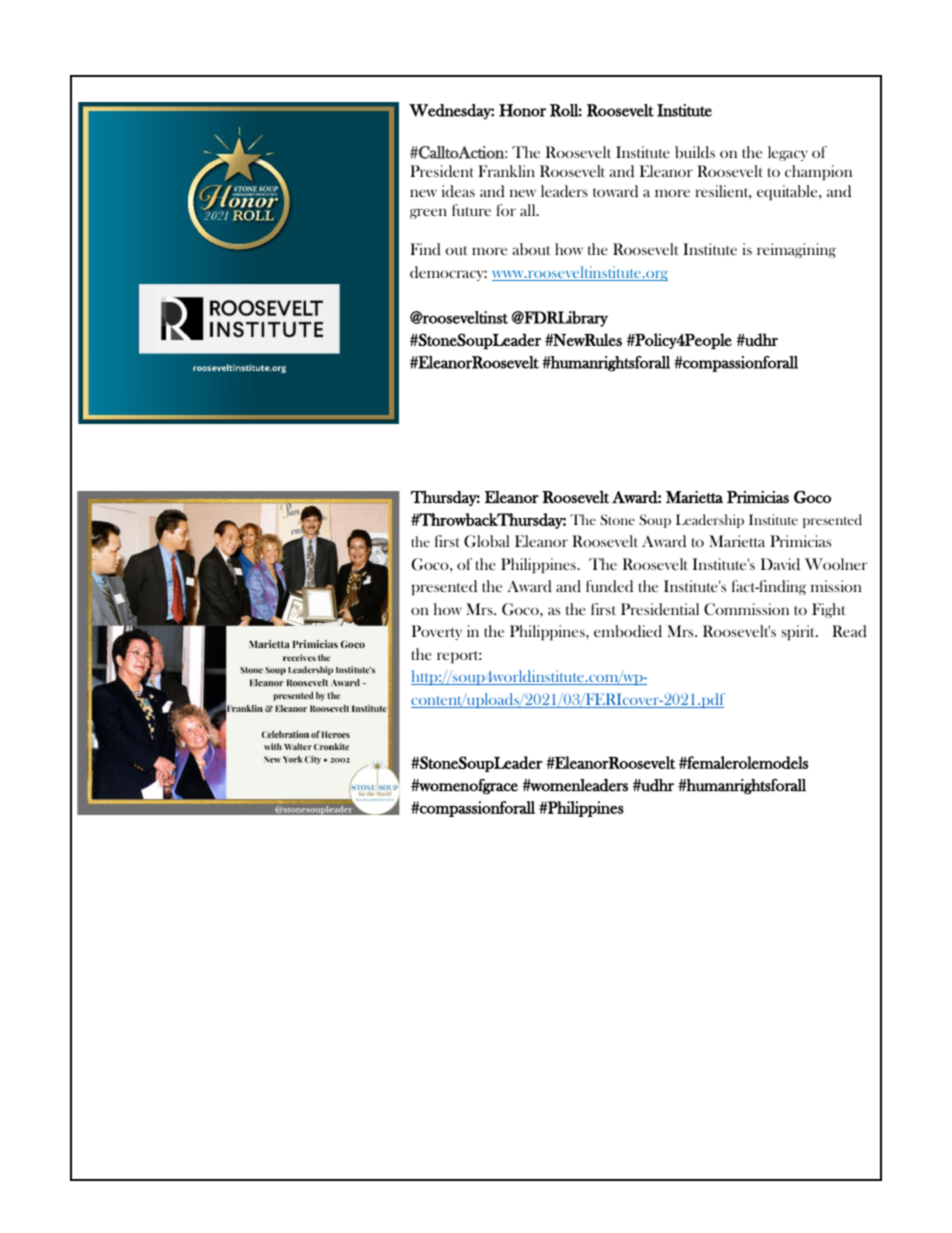 The width and height of the image is (952, 1233). I want to click on Global, so click(486, 541).
